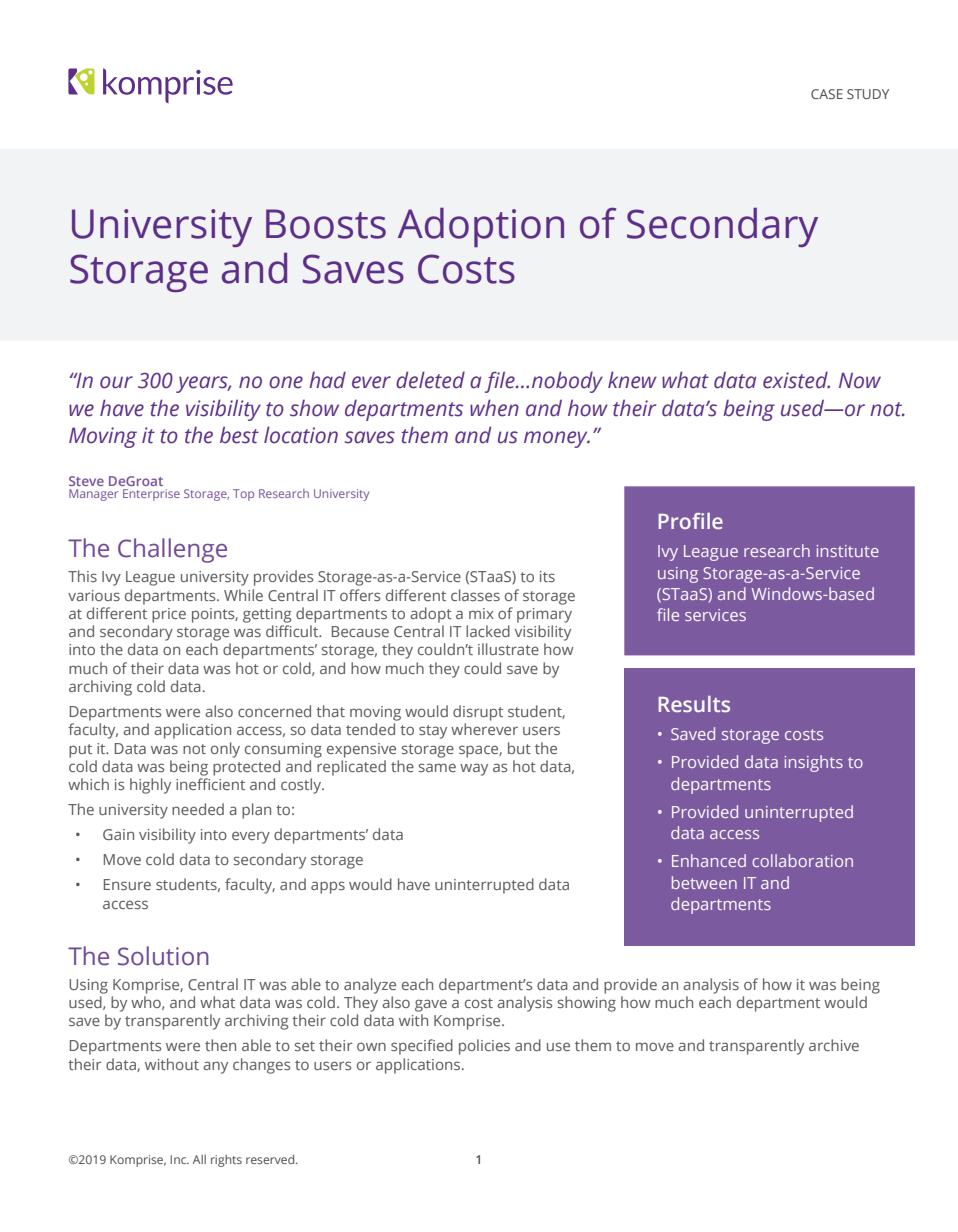 The width and height of the screenshot is (958, 1232). Describe the element at coordinates (326, 224) in the screenshot. I see `Boosts` at that location.
